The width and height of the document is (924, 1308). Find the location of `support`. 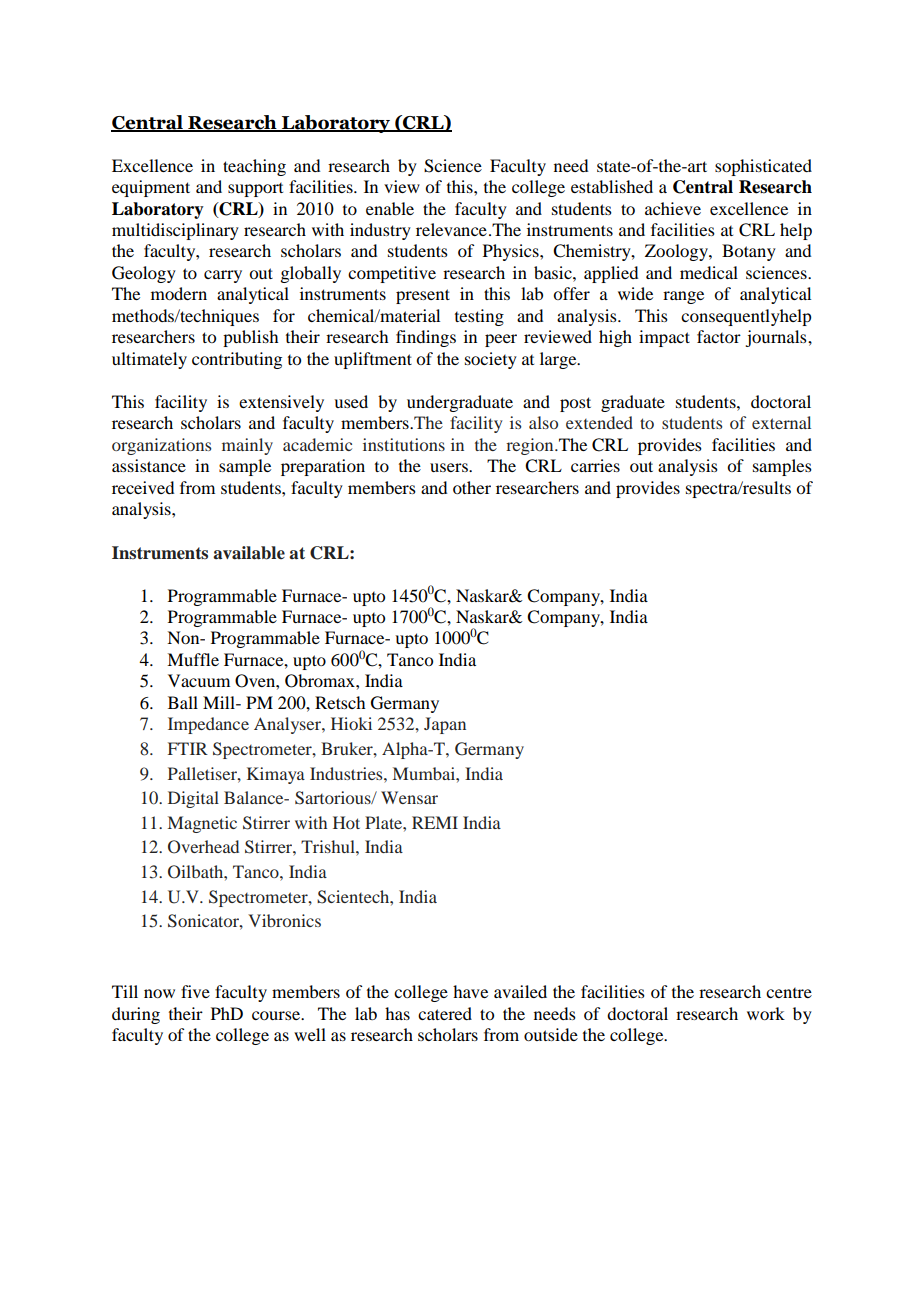

support is located at coordinates (255, 190).
